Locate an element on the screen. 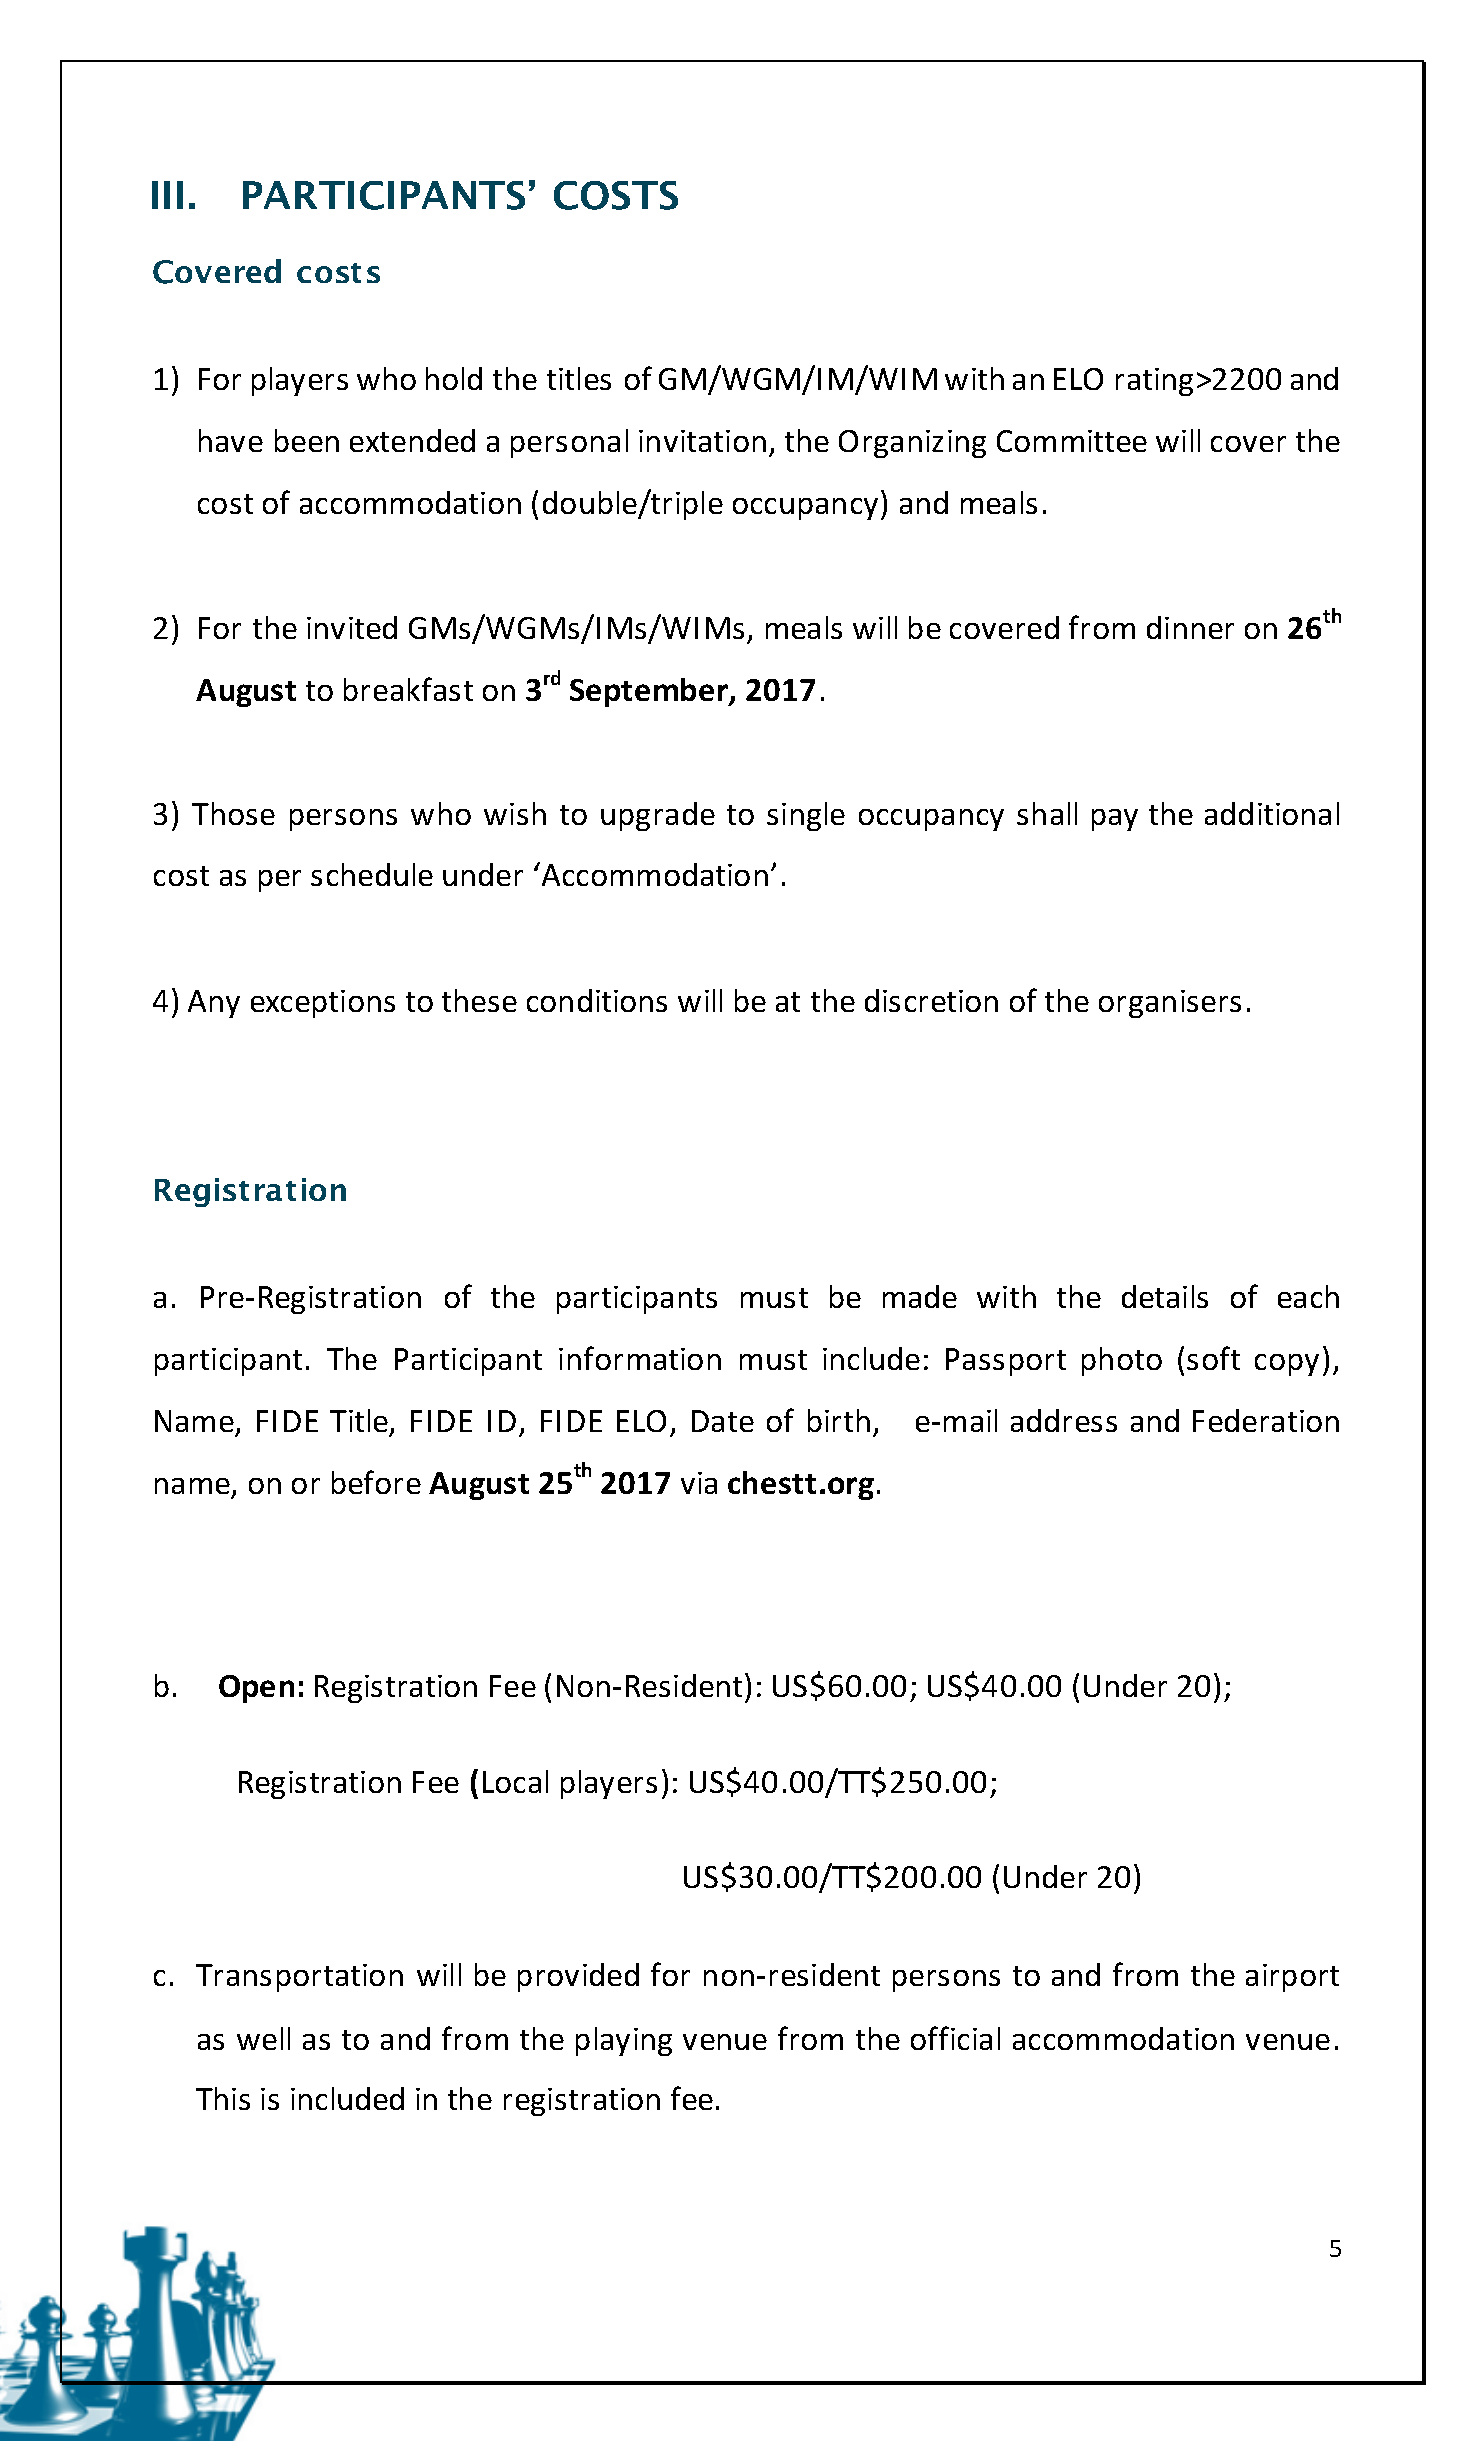 Image resolution: width=1482 pixels, height=2441 pixels. before is located at coordinates (376, 1482).
